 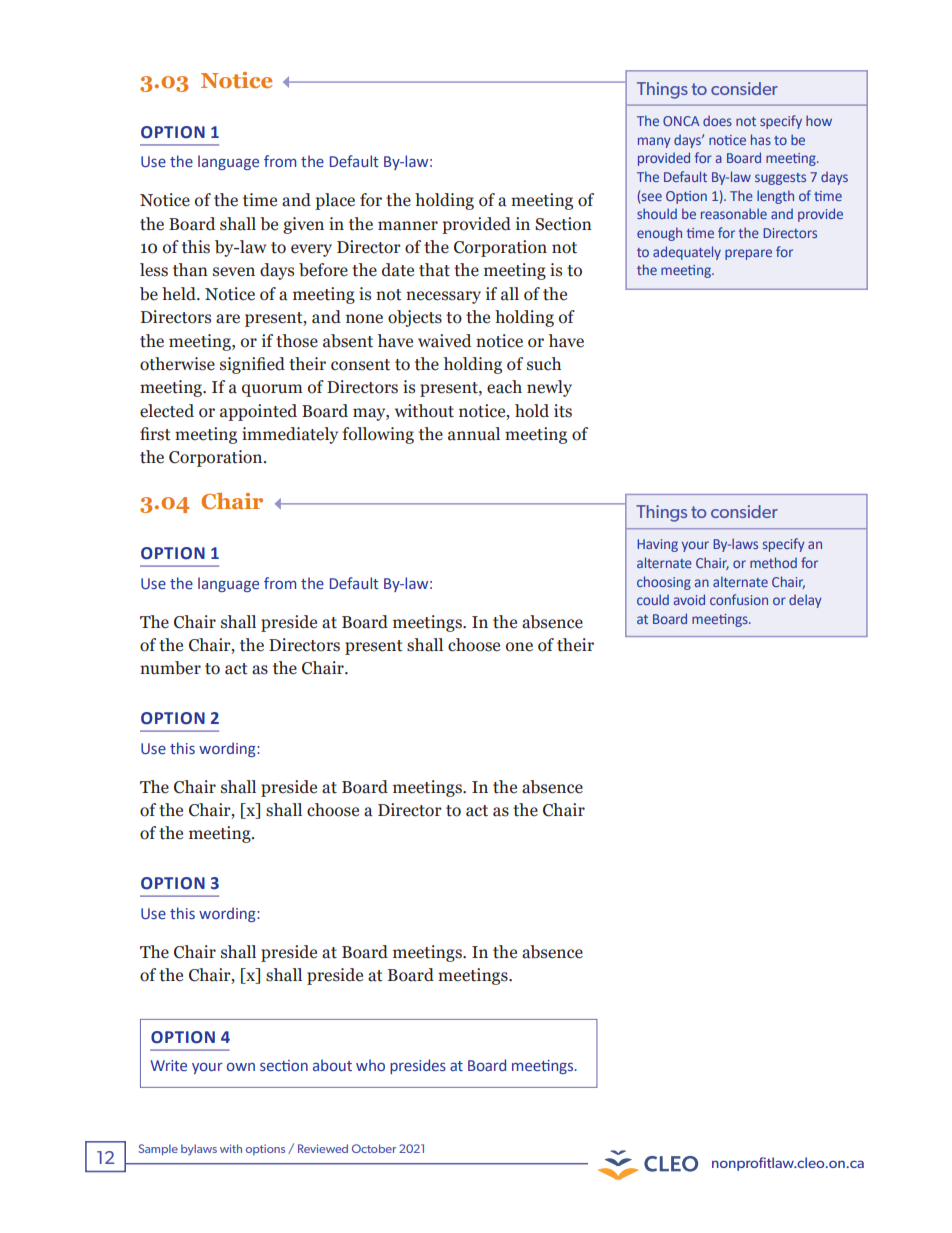 What do you see at coordinates (739, 599) in the screenshot?
I see `confusion` at bounding box center [739, 599].
